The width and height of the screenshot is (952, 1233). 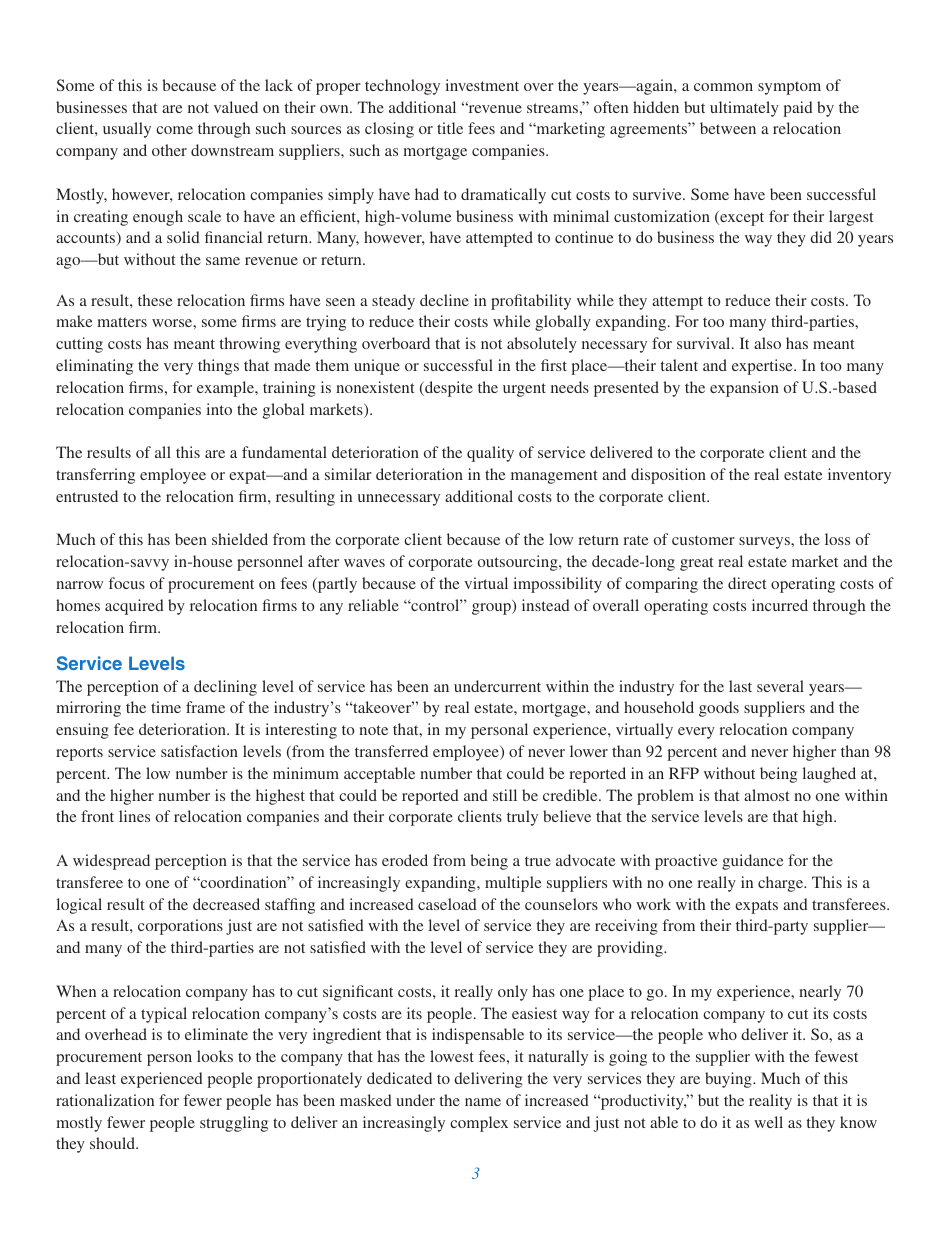 What do you see at coordinates (513, 884) in the screenshot?
I see `multiple` at bounding box center [513, 884].
